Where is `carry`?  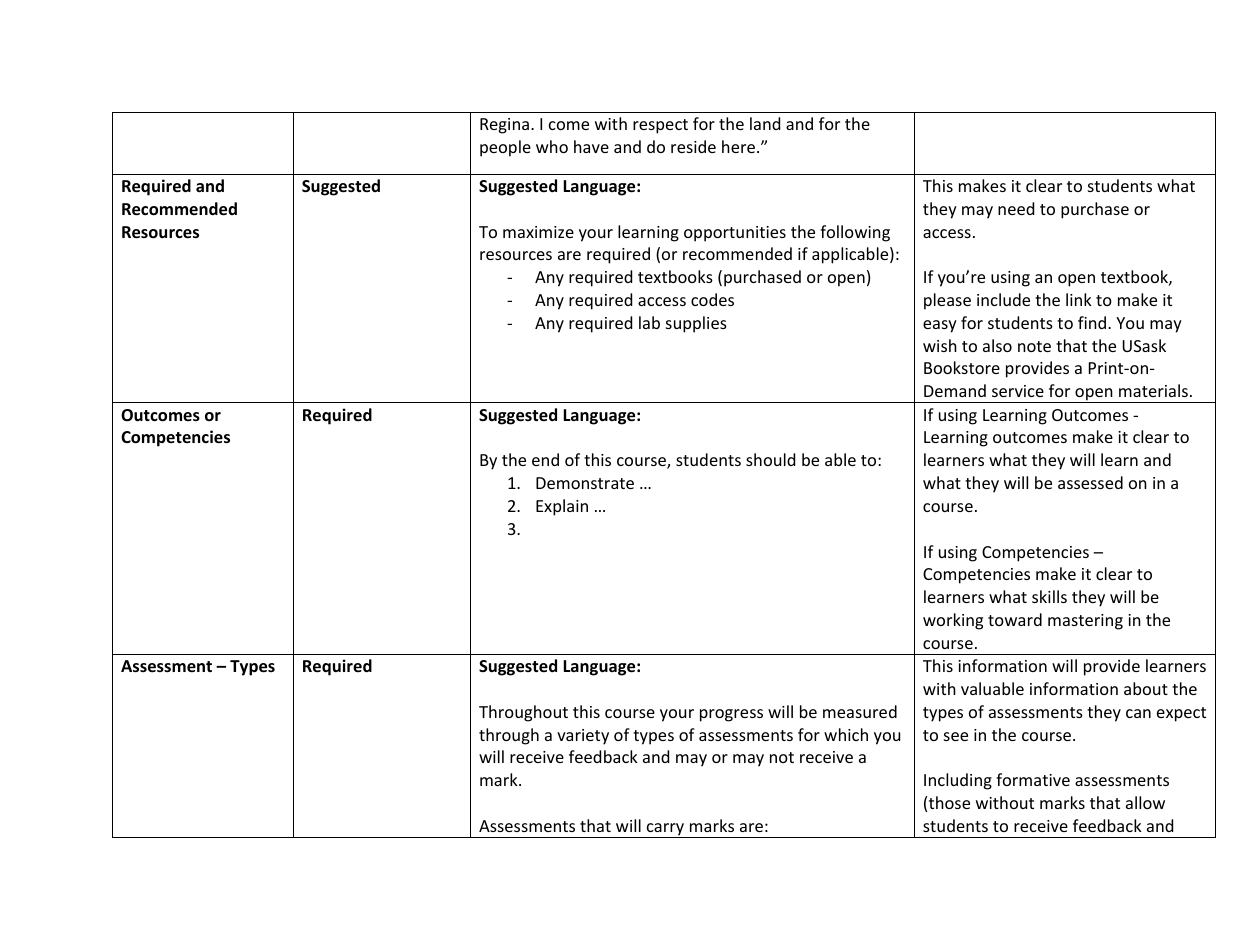 carry is located at coordinates (665, 830).
